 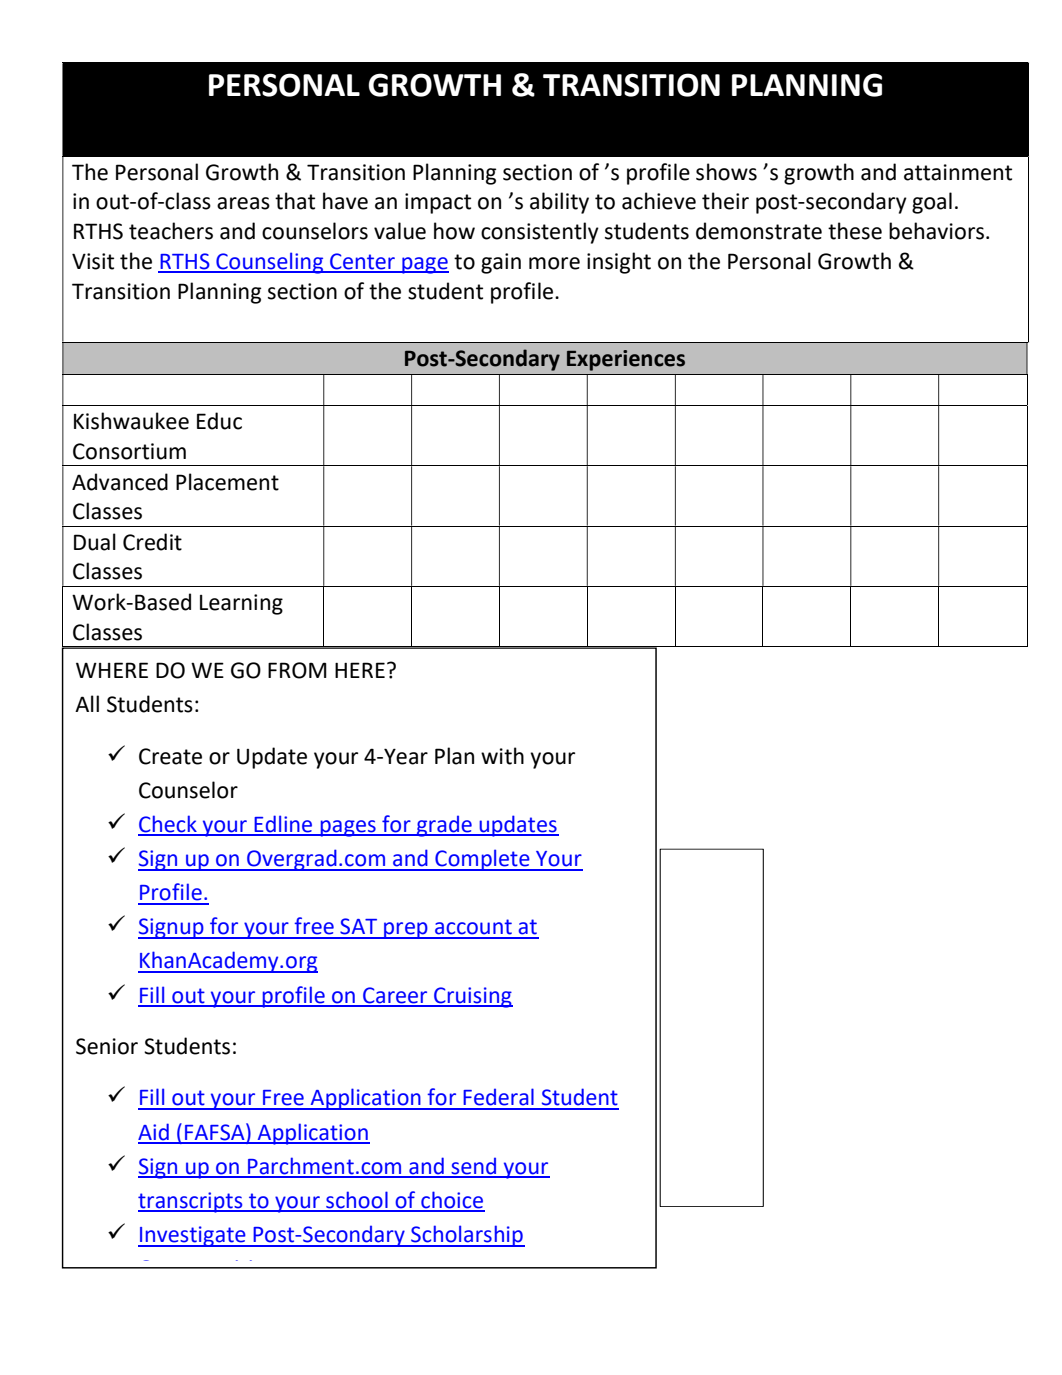 I want to click on ability, so click(x=559, y=203).
